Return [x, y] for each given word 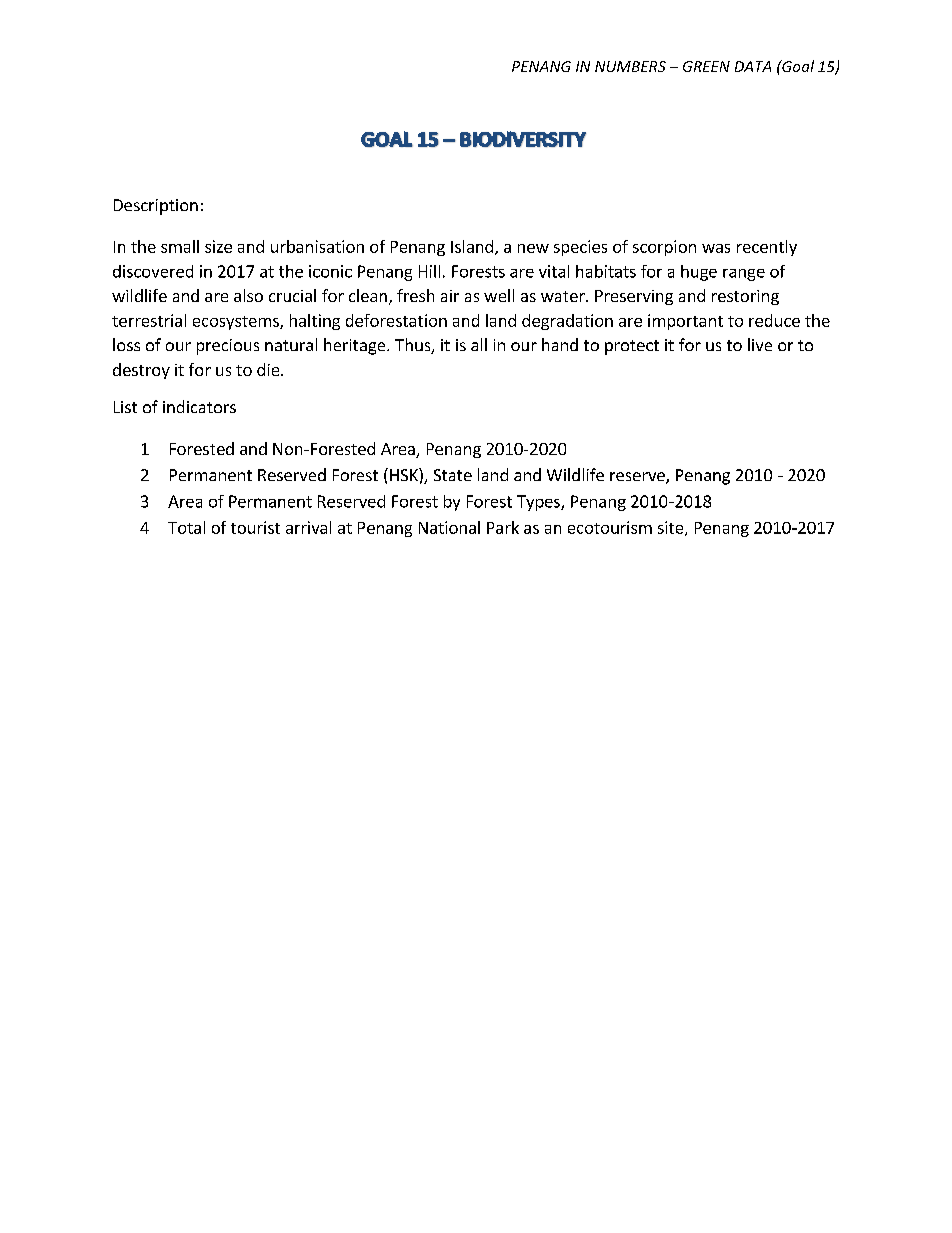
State [453, 475]
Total [186, 527]
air [450, 296]
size [218, 246]
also [248, 295]
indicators [199, 406]
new [533, 248]
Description [156, 207]
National [449, 527]
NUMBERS [630, 66]
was [716, 248]
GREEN [706, 66]
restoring [745, 297]
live [760, 344]
